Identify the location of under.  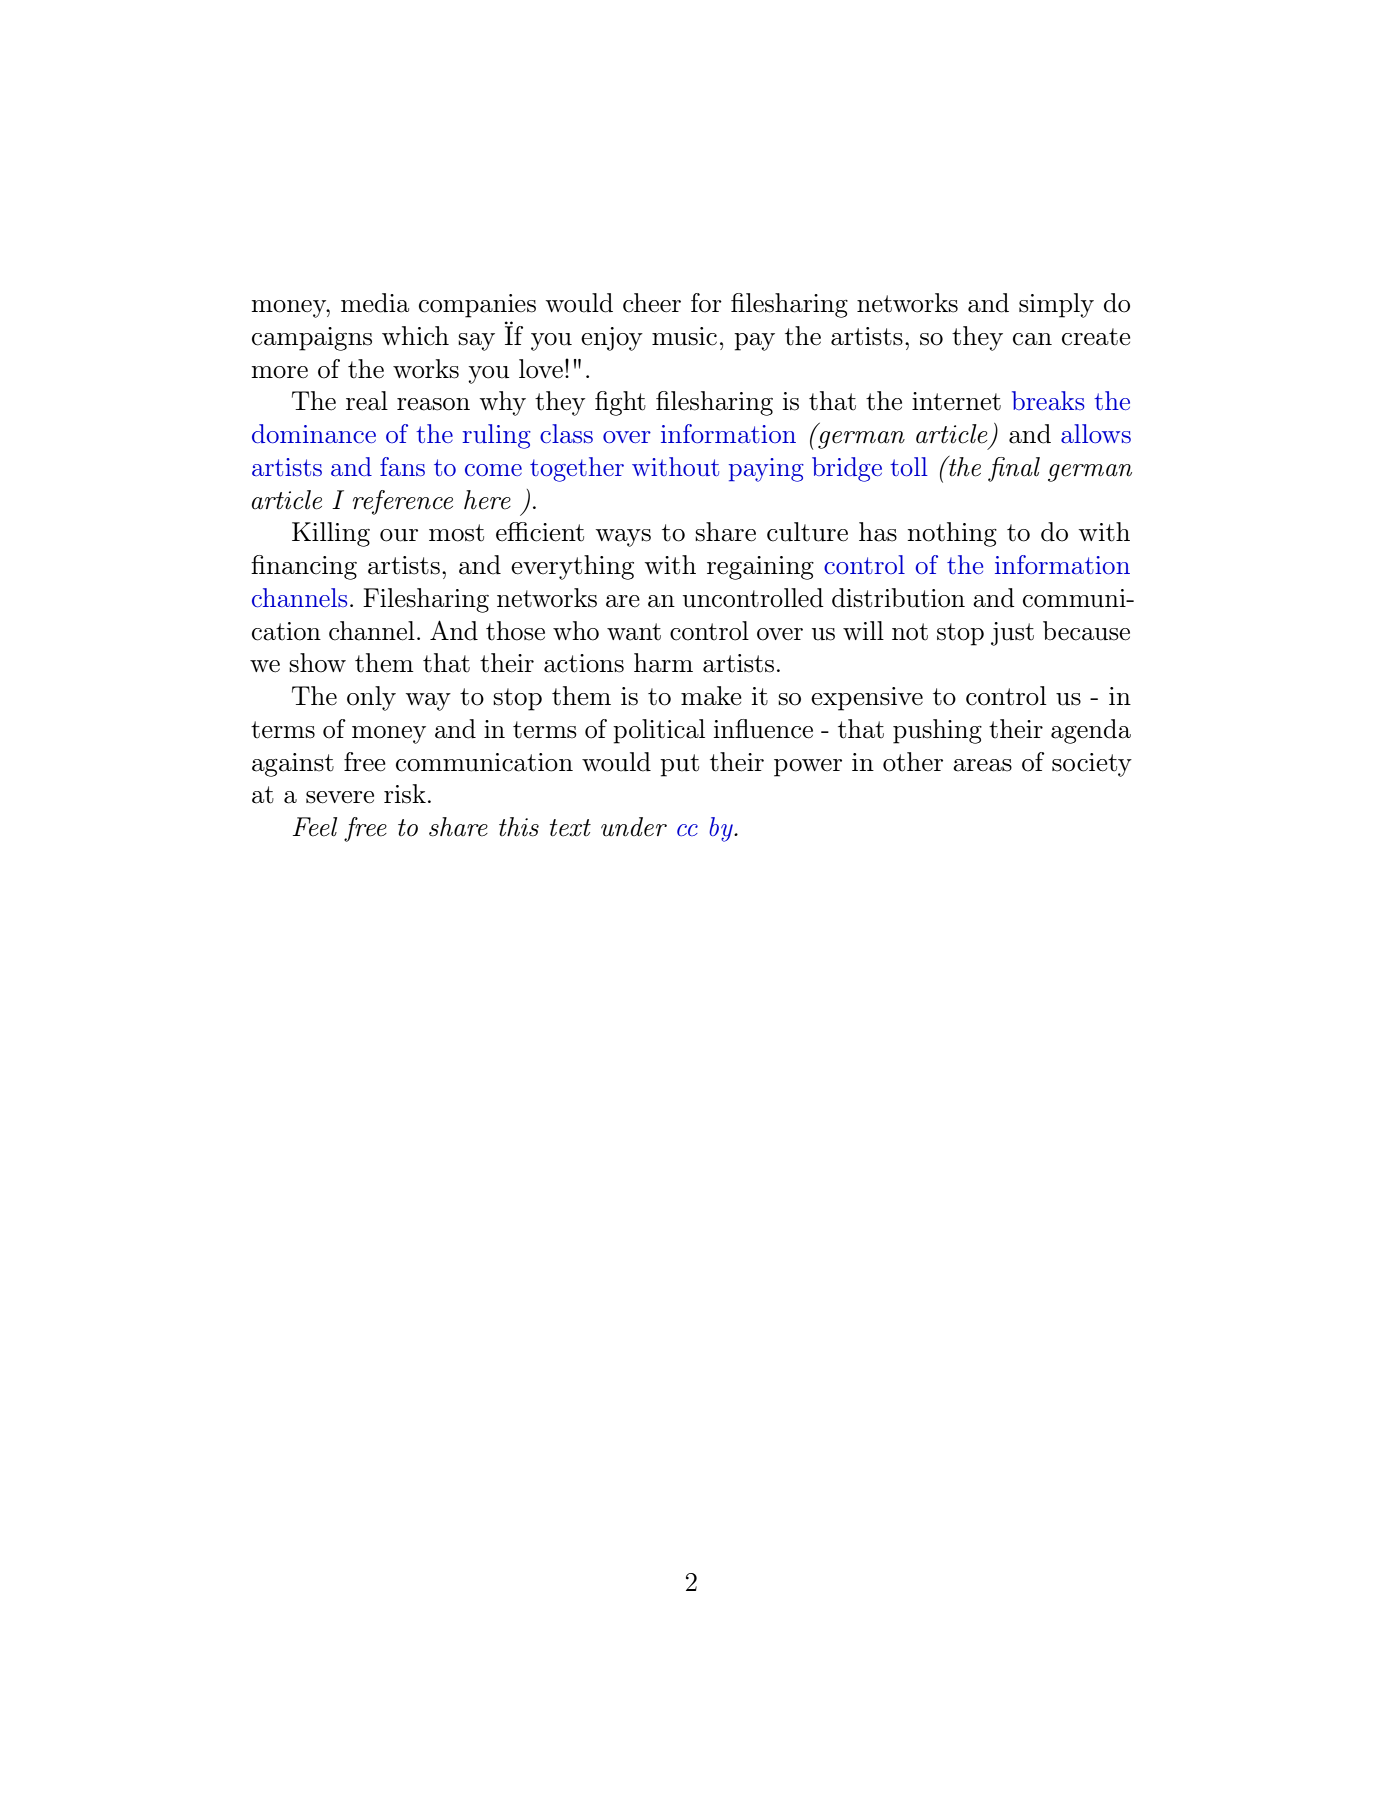
(634, 827).
